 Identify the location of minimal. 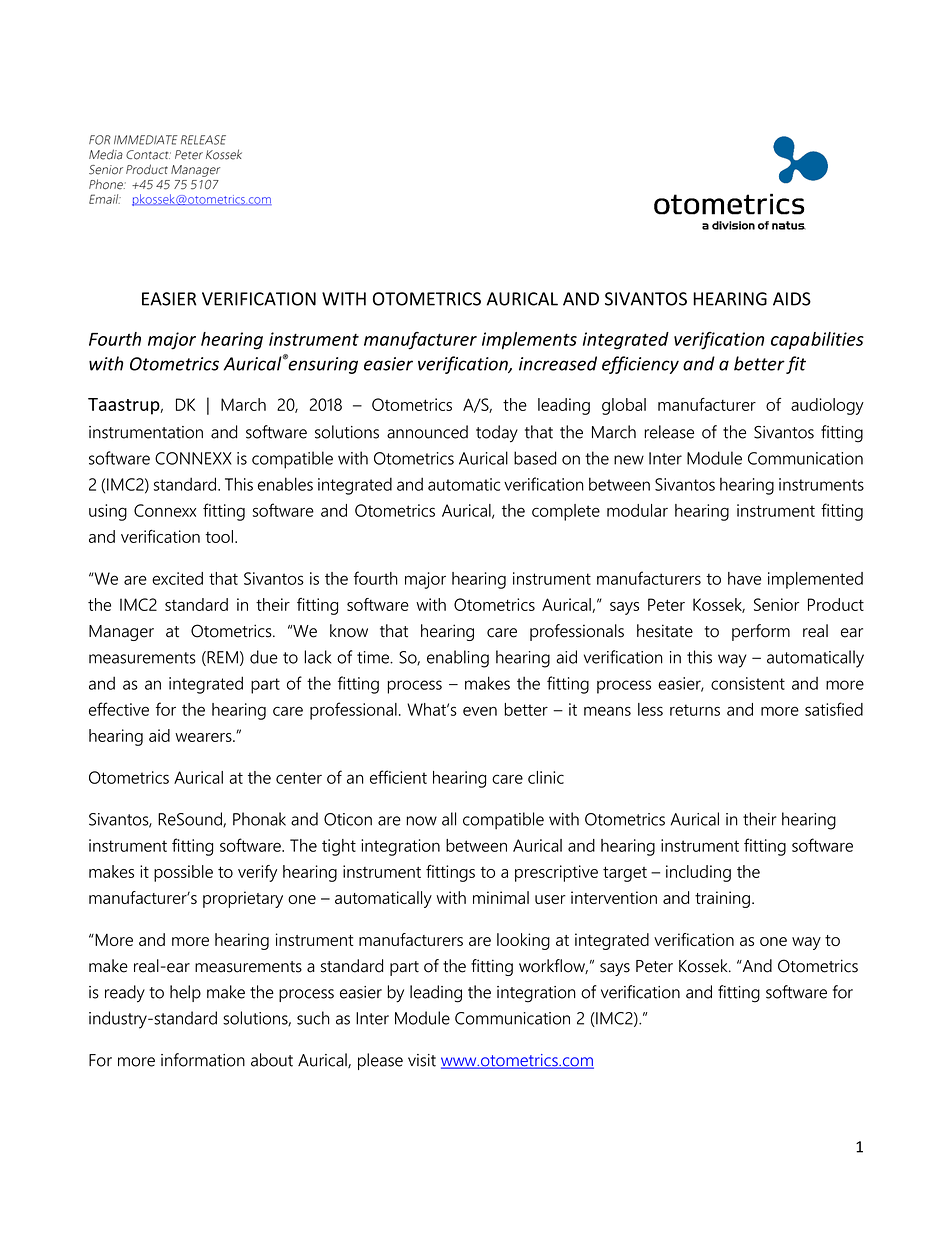
(501, 897).
